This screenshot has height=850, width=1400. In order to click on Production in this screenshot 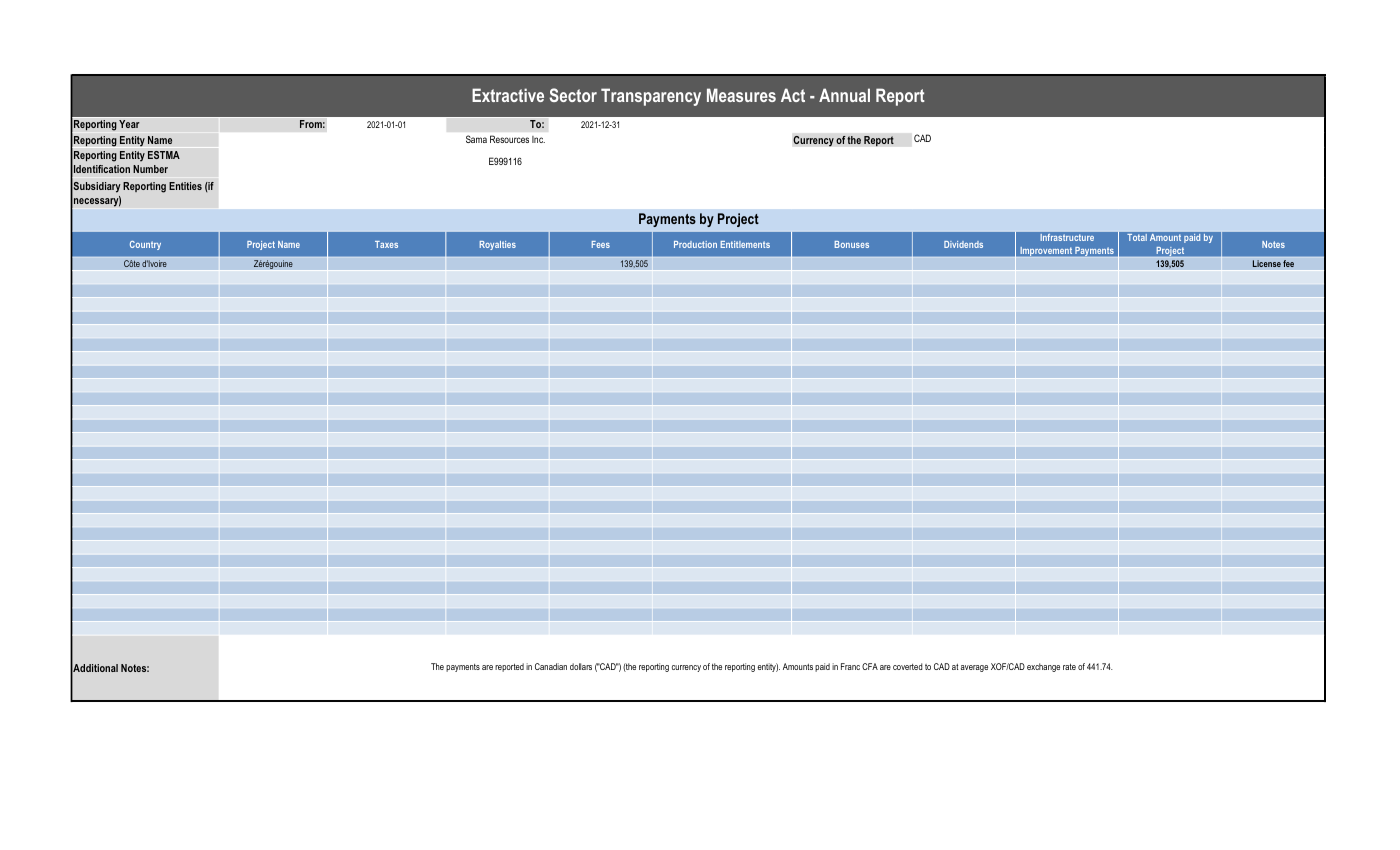, I will do `click(695, 244)`.
